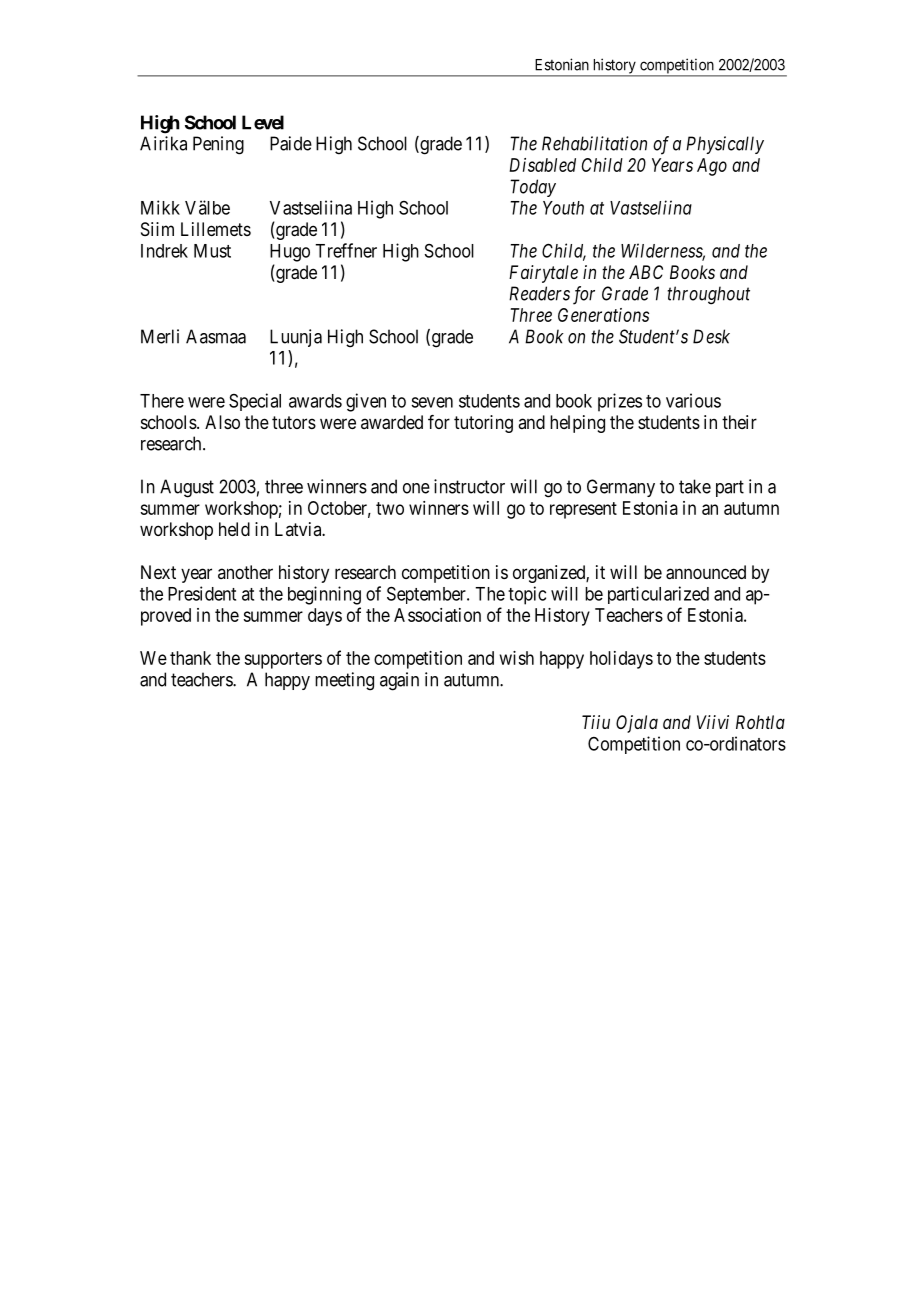 Image resolution: width=924 pixels, height=1308 pixels. Describe the element at coordinates (469, 486) in the image. I see `instructor` at that location.
